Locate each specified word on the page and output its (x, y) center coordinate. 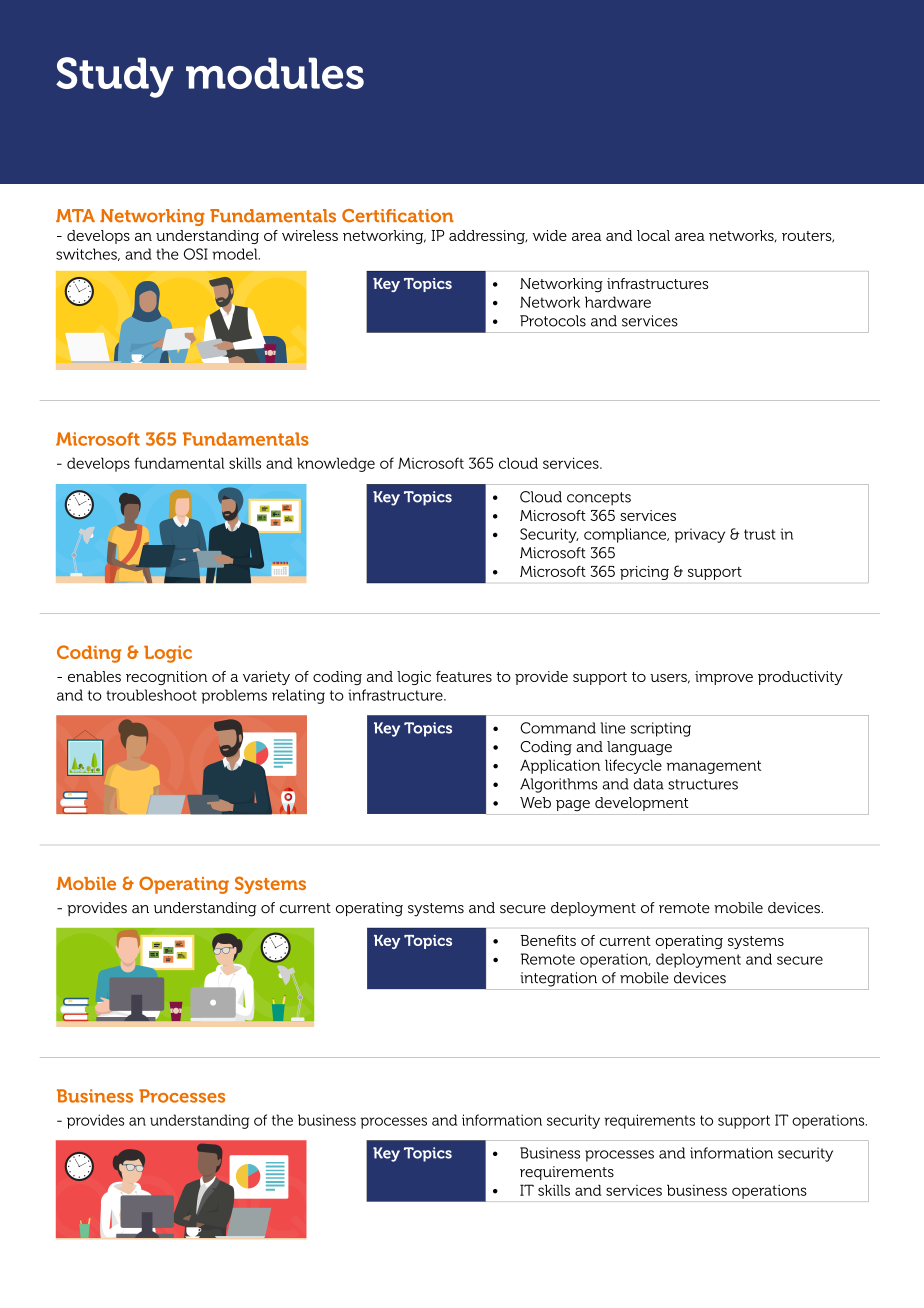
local (653, 235)
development (641, 804)
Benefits (548, 940)
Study (114, 77)
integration (558, 979)
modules (275, 73)
